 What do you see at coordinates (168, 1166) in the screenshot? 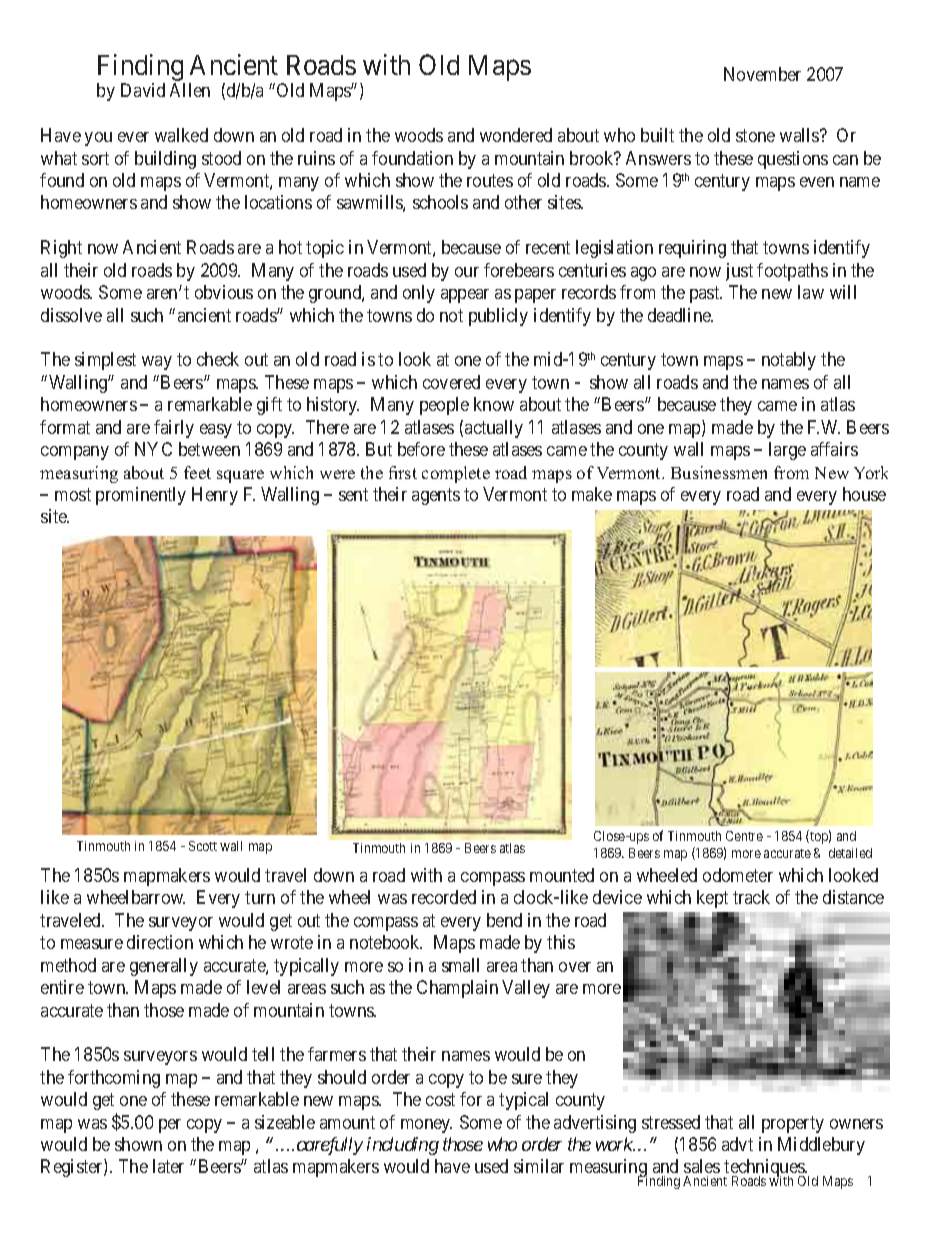
I see `later` at bounding box center [168, 1166].
